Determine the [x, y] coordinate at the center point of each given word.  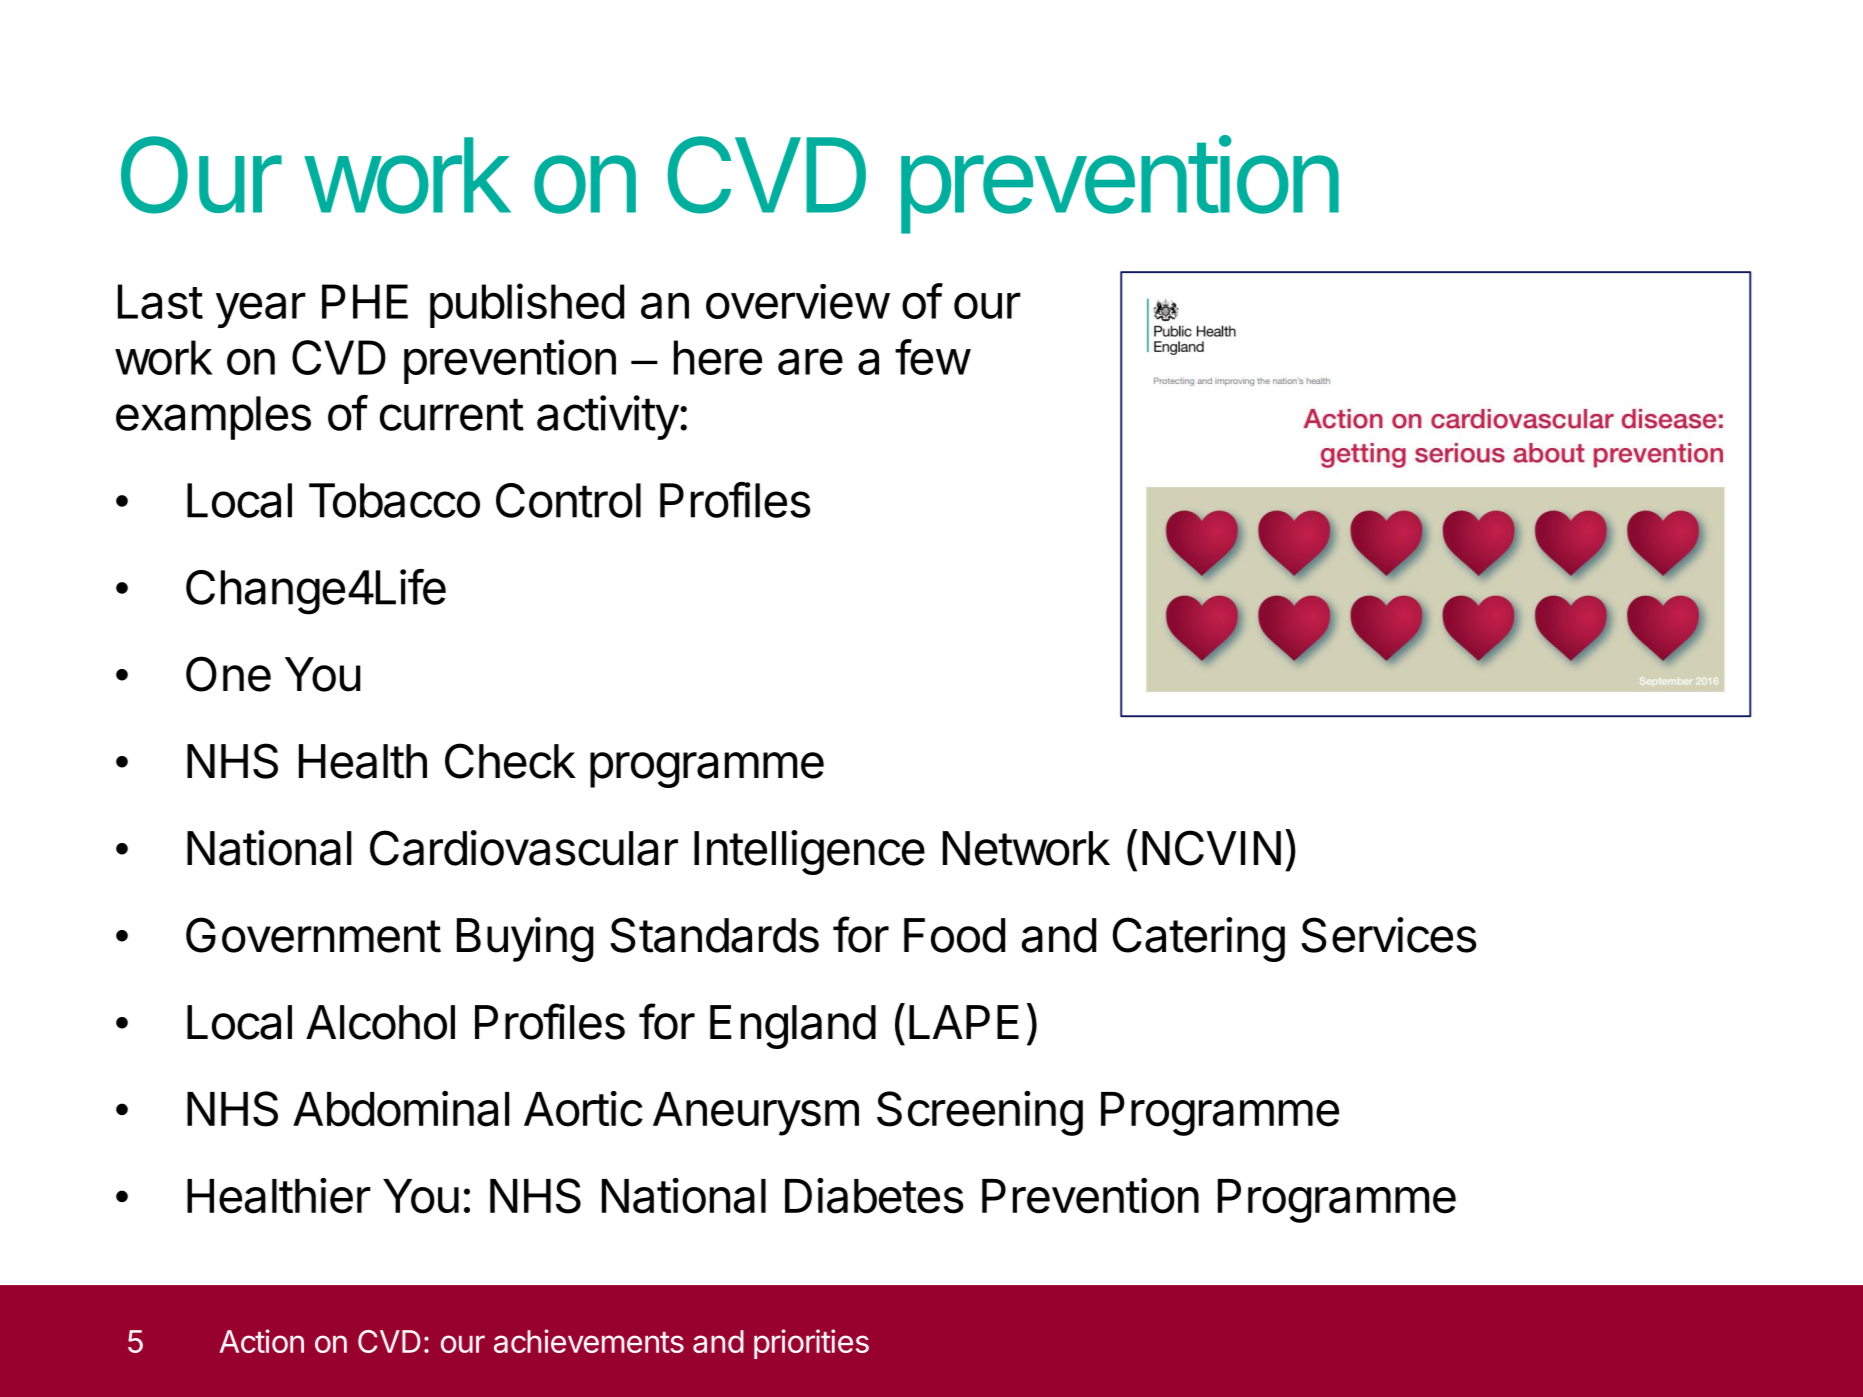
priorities [811, 1344]
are [810, 361]
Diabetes [874, 1196]
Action [262, 1341]
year [261, 310]
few [932, 357]
